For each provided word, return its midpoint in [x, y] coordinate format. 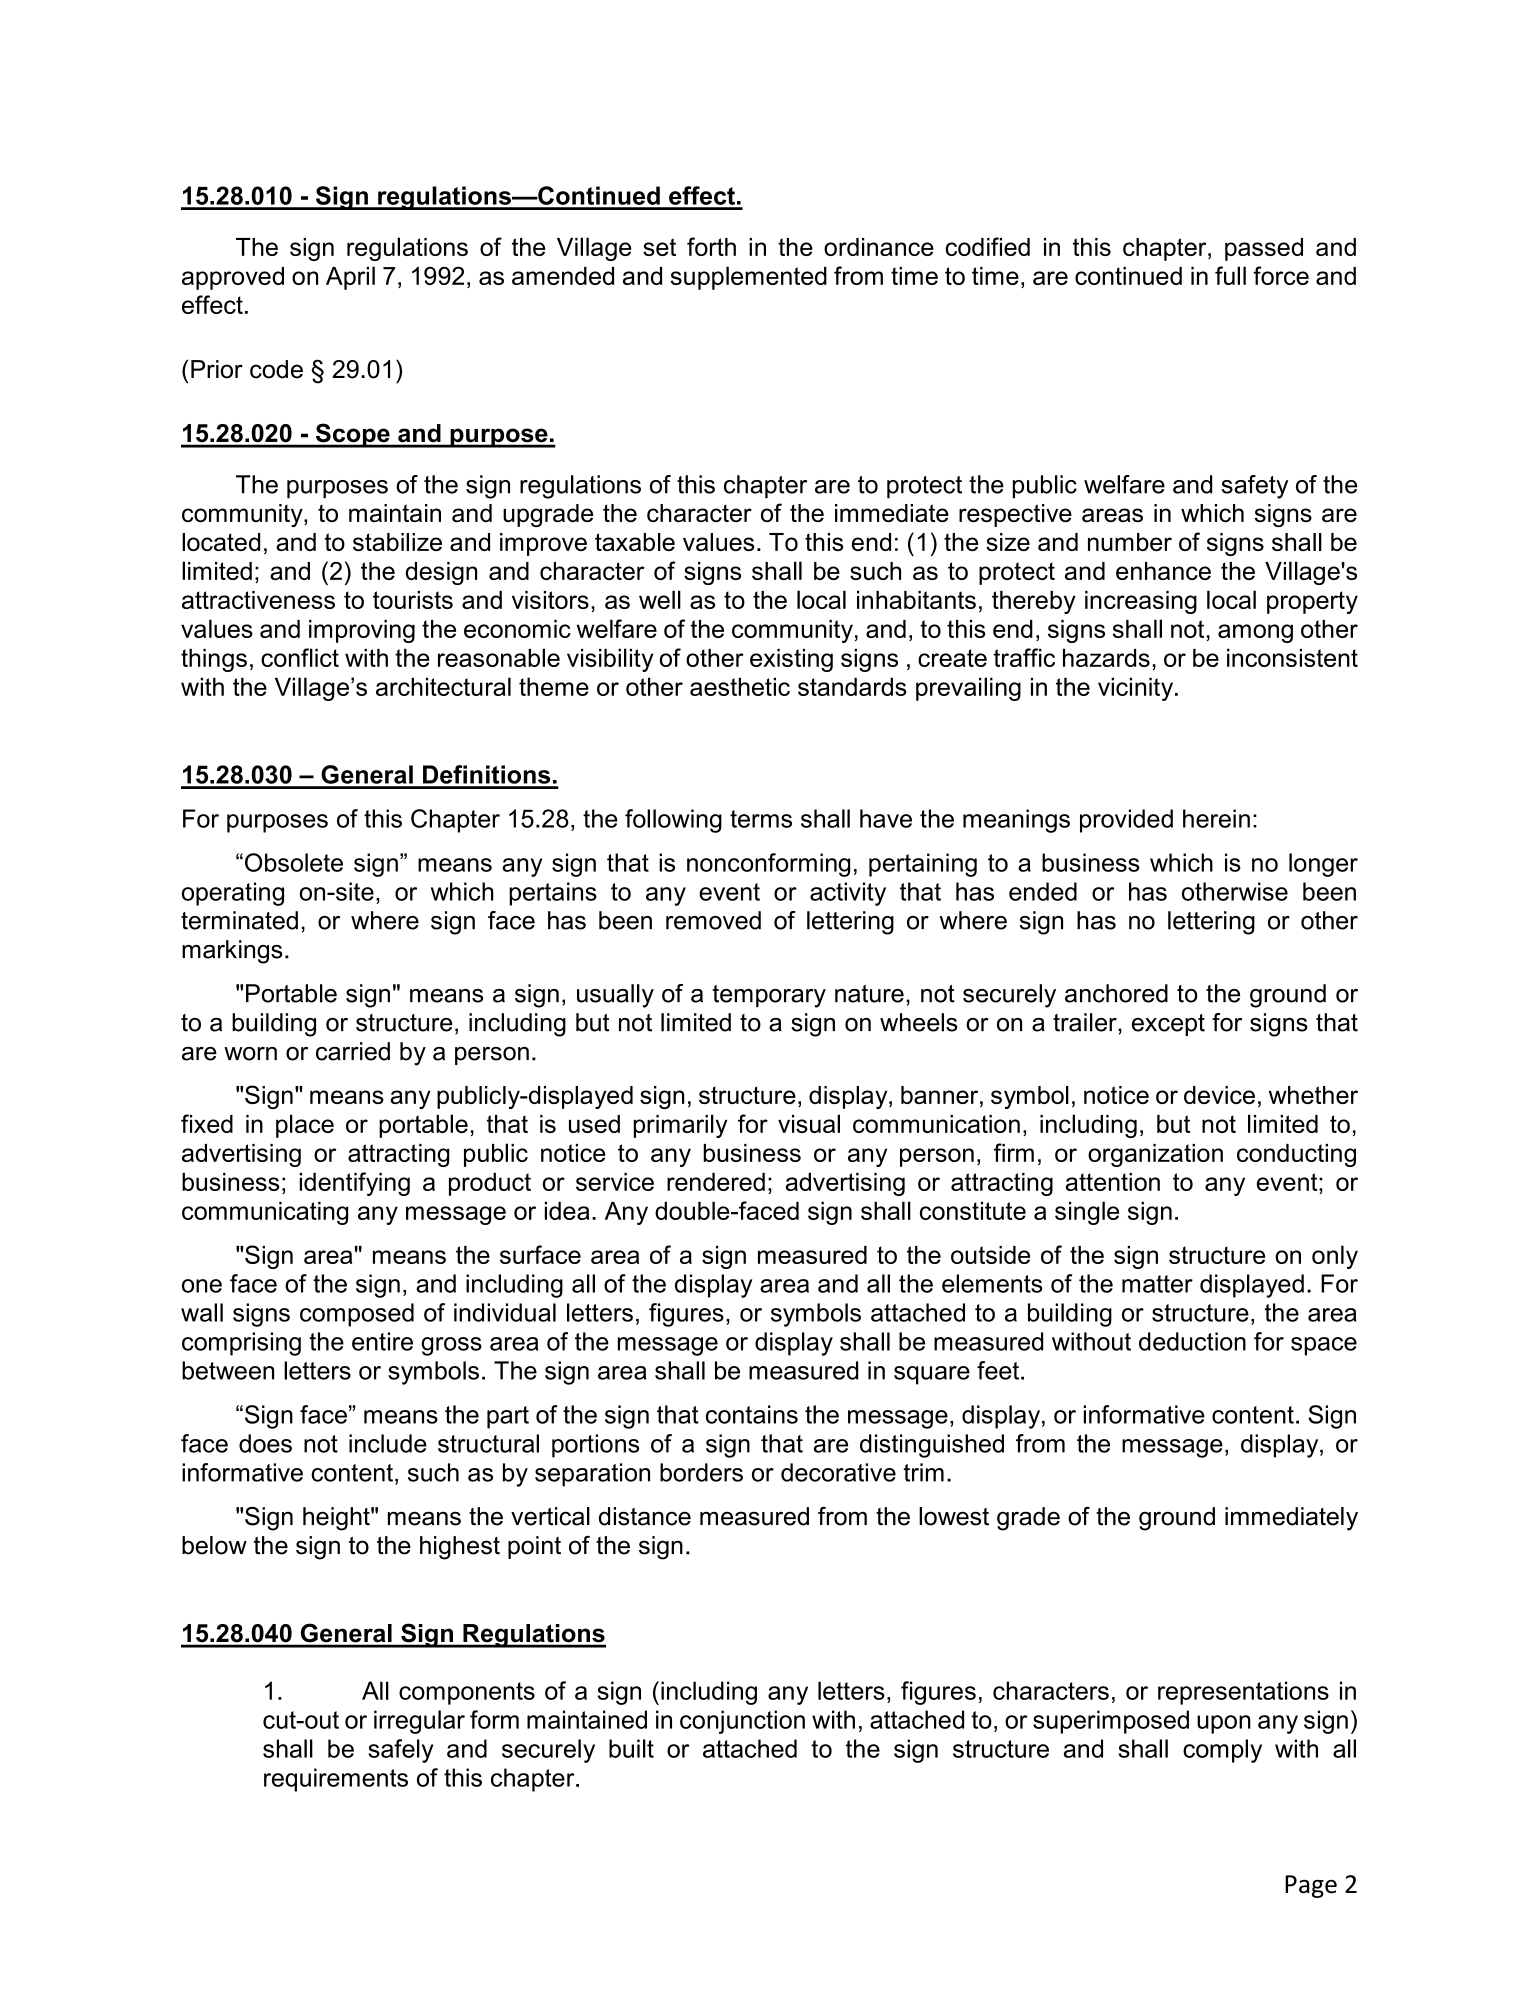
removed [713, 920]
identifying [355, 1184]
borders [701, 1472]
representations [1243, 1693]
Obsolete [294, 862]
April [350, 278]
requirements [336, 1780]
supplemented [749, 278]
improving [362, 631]
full [1230, 275]
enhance [1163, 571]
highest [460, 1548]
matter [1157, 1284]
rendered [716, 1182]
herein [1216, 818]
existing [791, 660]
